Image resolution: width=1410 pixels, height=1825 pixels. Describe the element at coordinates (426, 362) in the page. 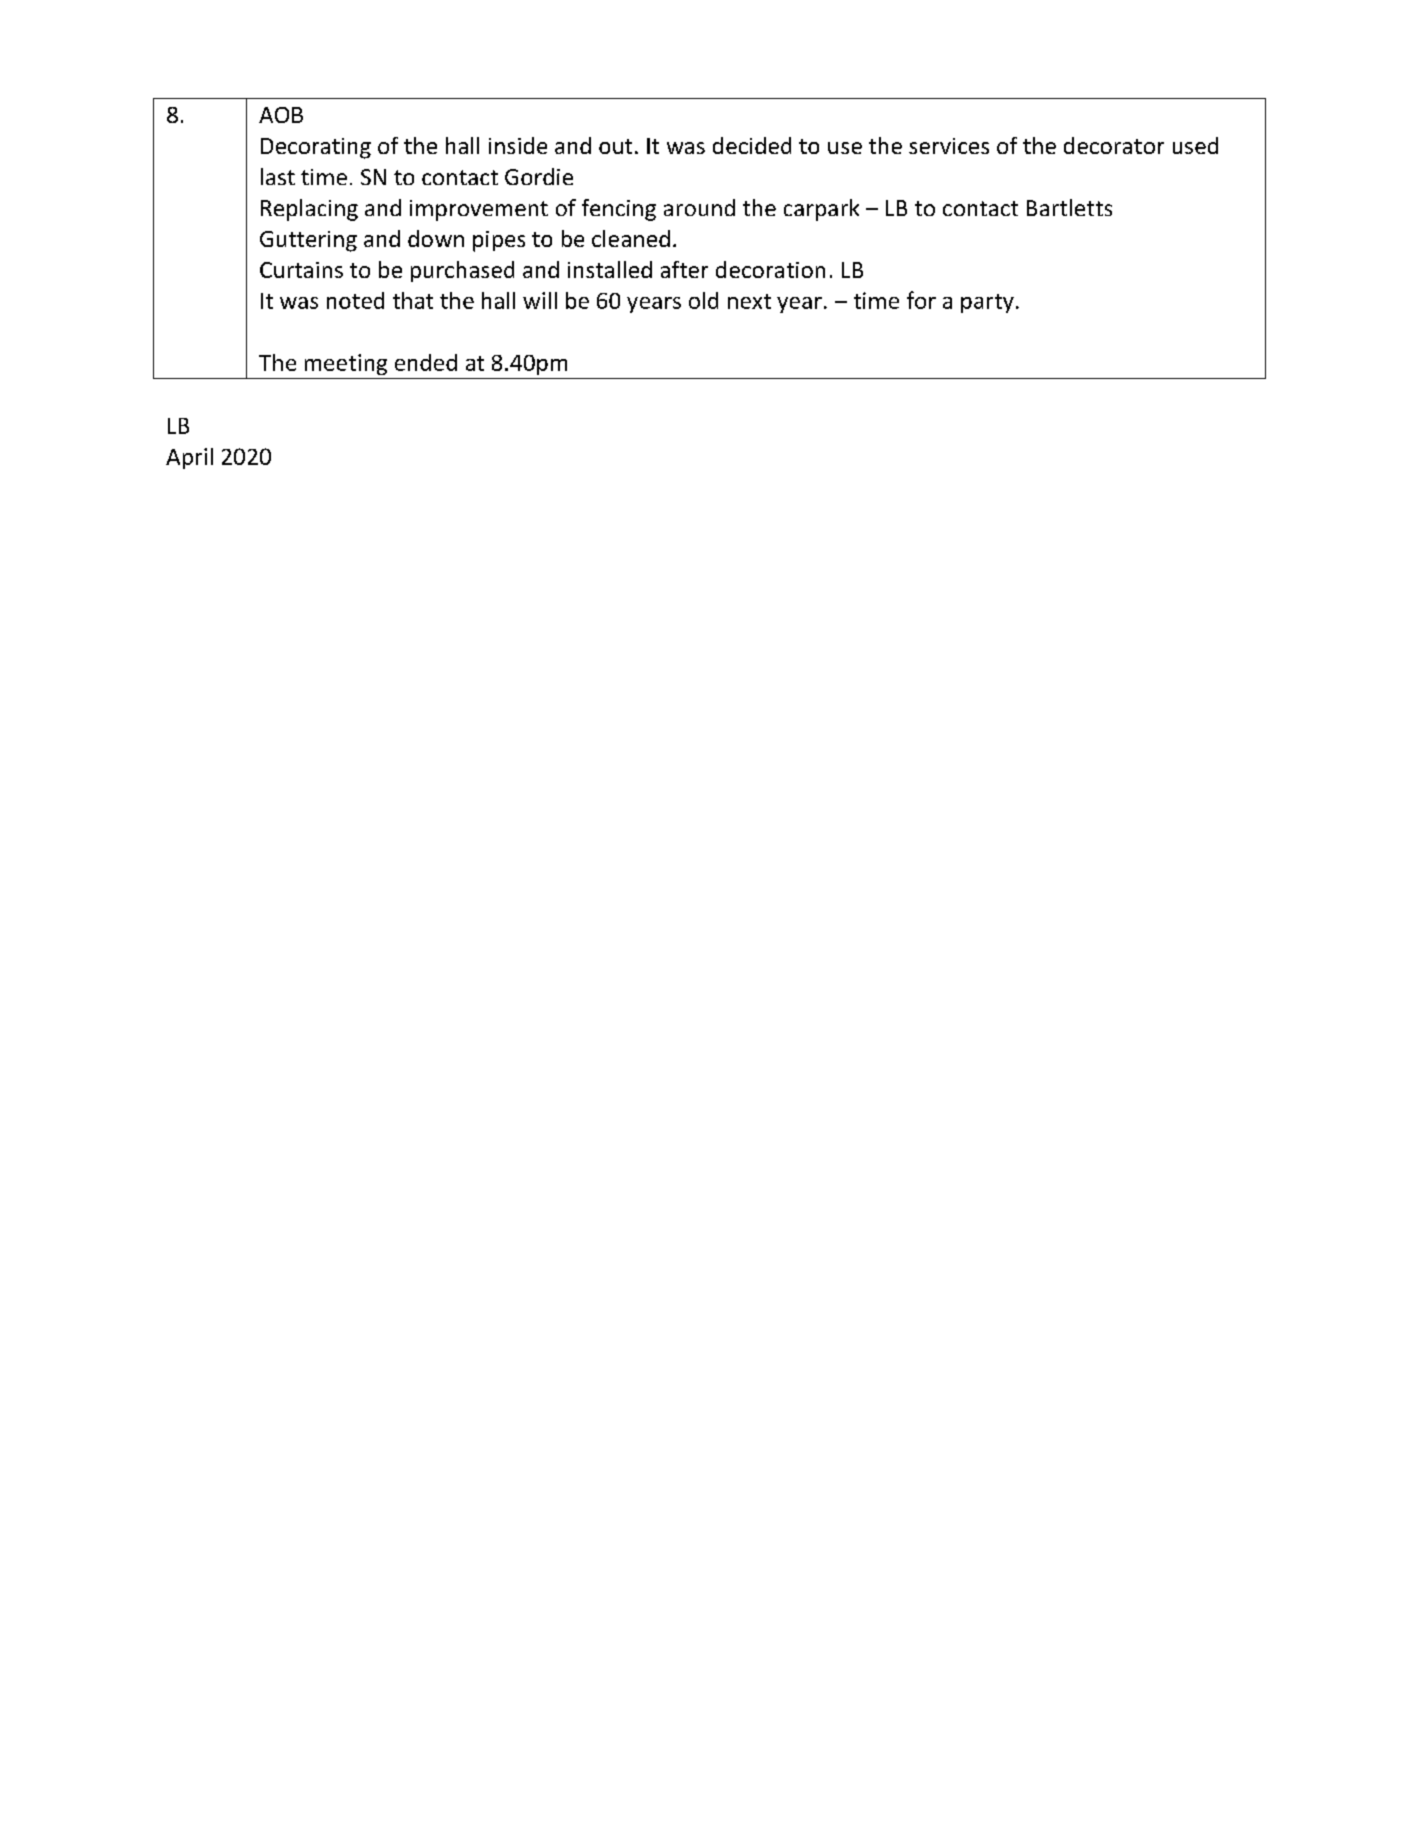

I see `ended` at that location.
